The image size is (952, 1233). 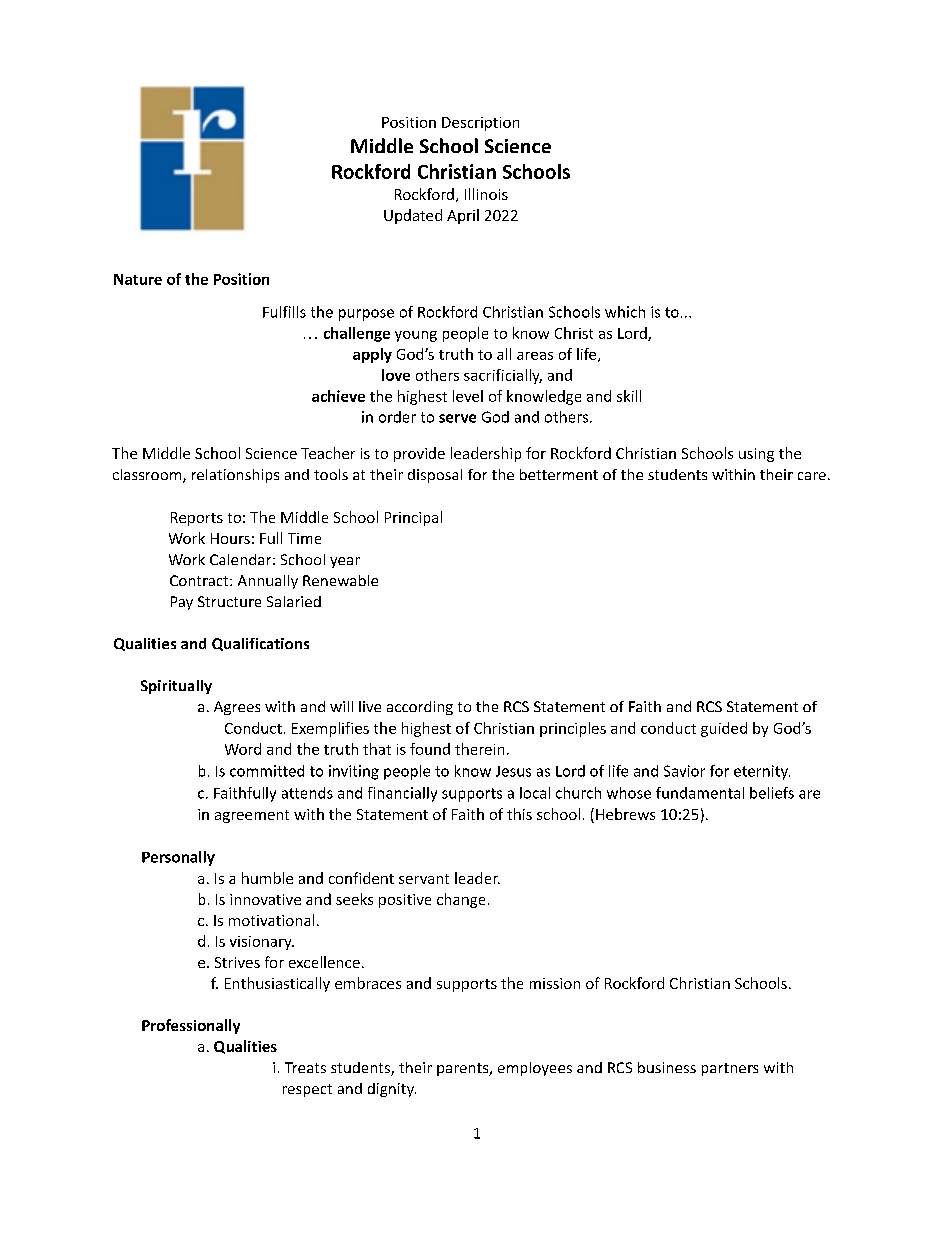 What do you see at coordinates (756, 455) in the screenshot?
I see `using` at bounding box center [756, 455].
